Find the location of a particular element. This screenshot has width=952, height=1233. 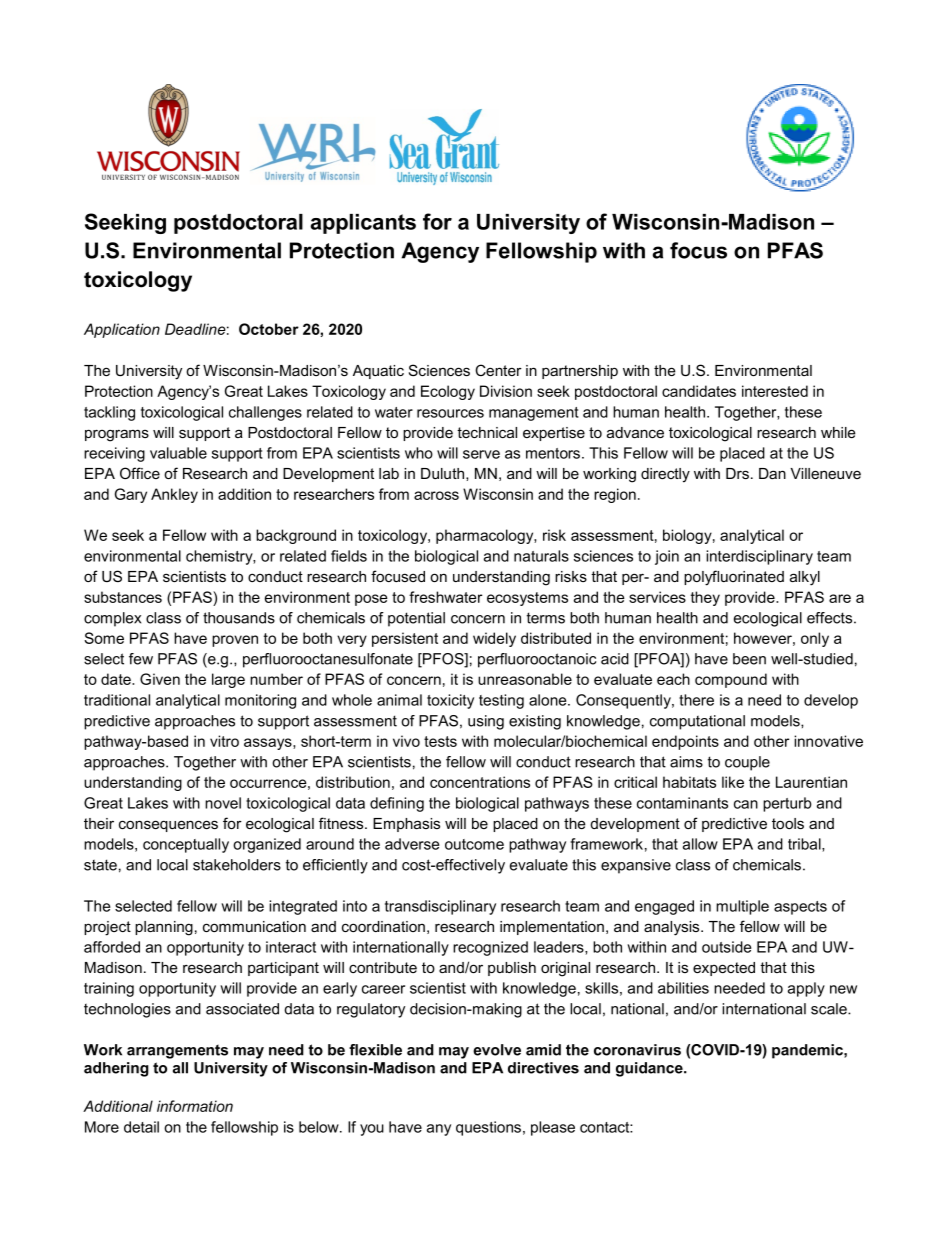

interested is located at coordinates (775, 391).
